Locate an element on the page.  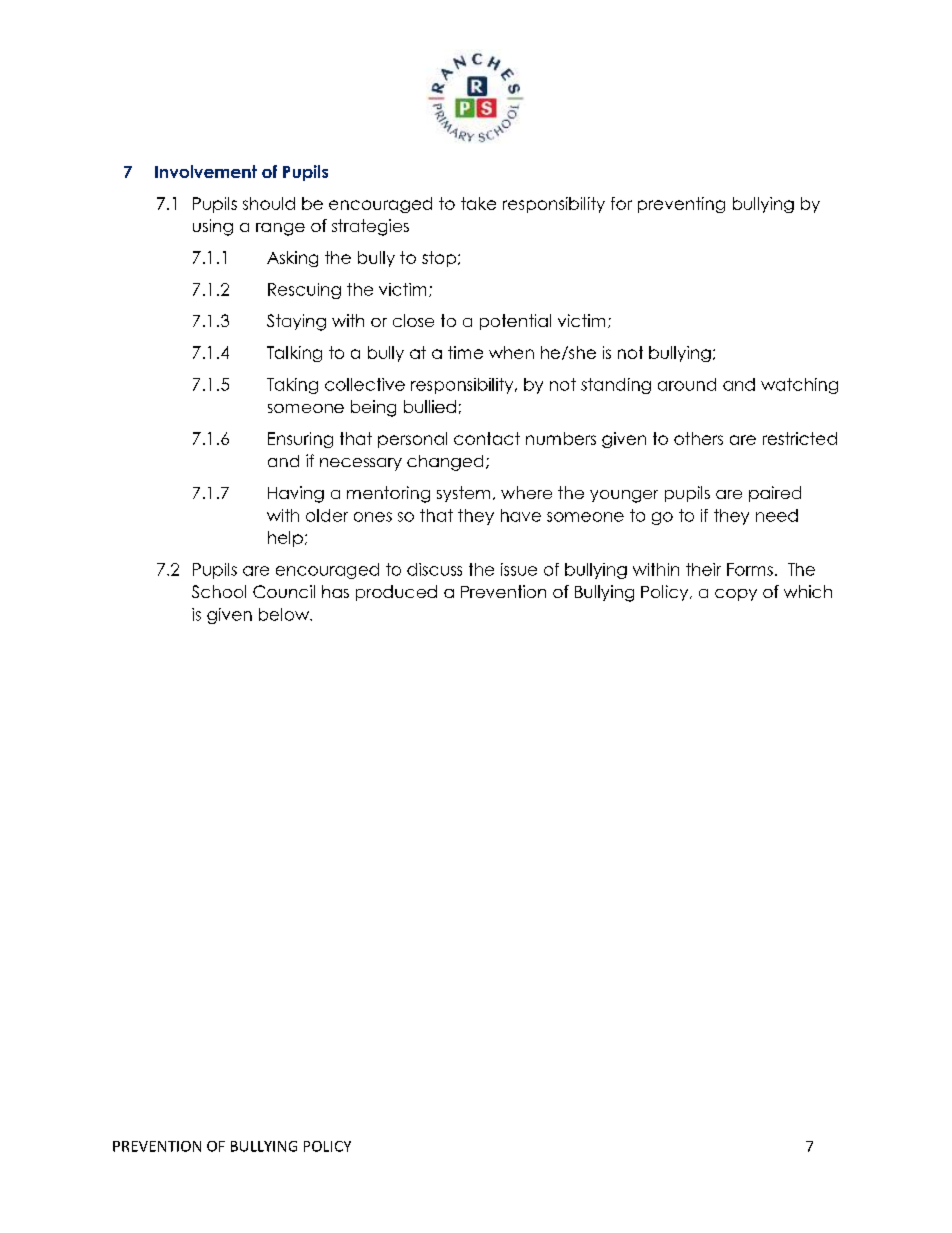
potential is located at coordinates (515, 322).
